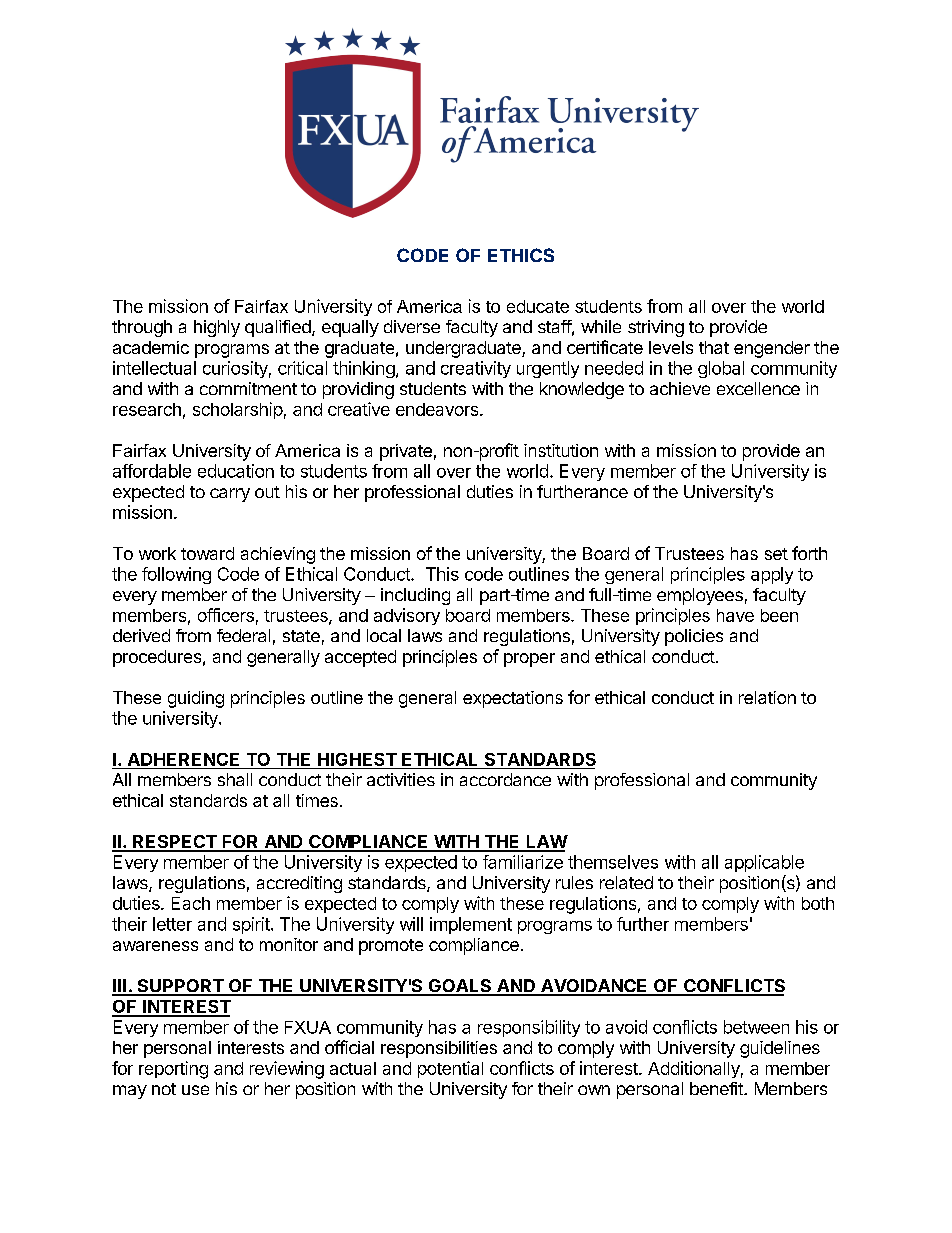  Describe the element at coordinates (450, 1069) in the screenshot. I see `potential` at that location.
